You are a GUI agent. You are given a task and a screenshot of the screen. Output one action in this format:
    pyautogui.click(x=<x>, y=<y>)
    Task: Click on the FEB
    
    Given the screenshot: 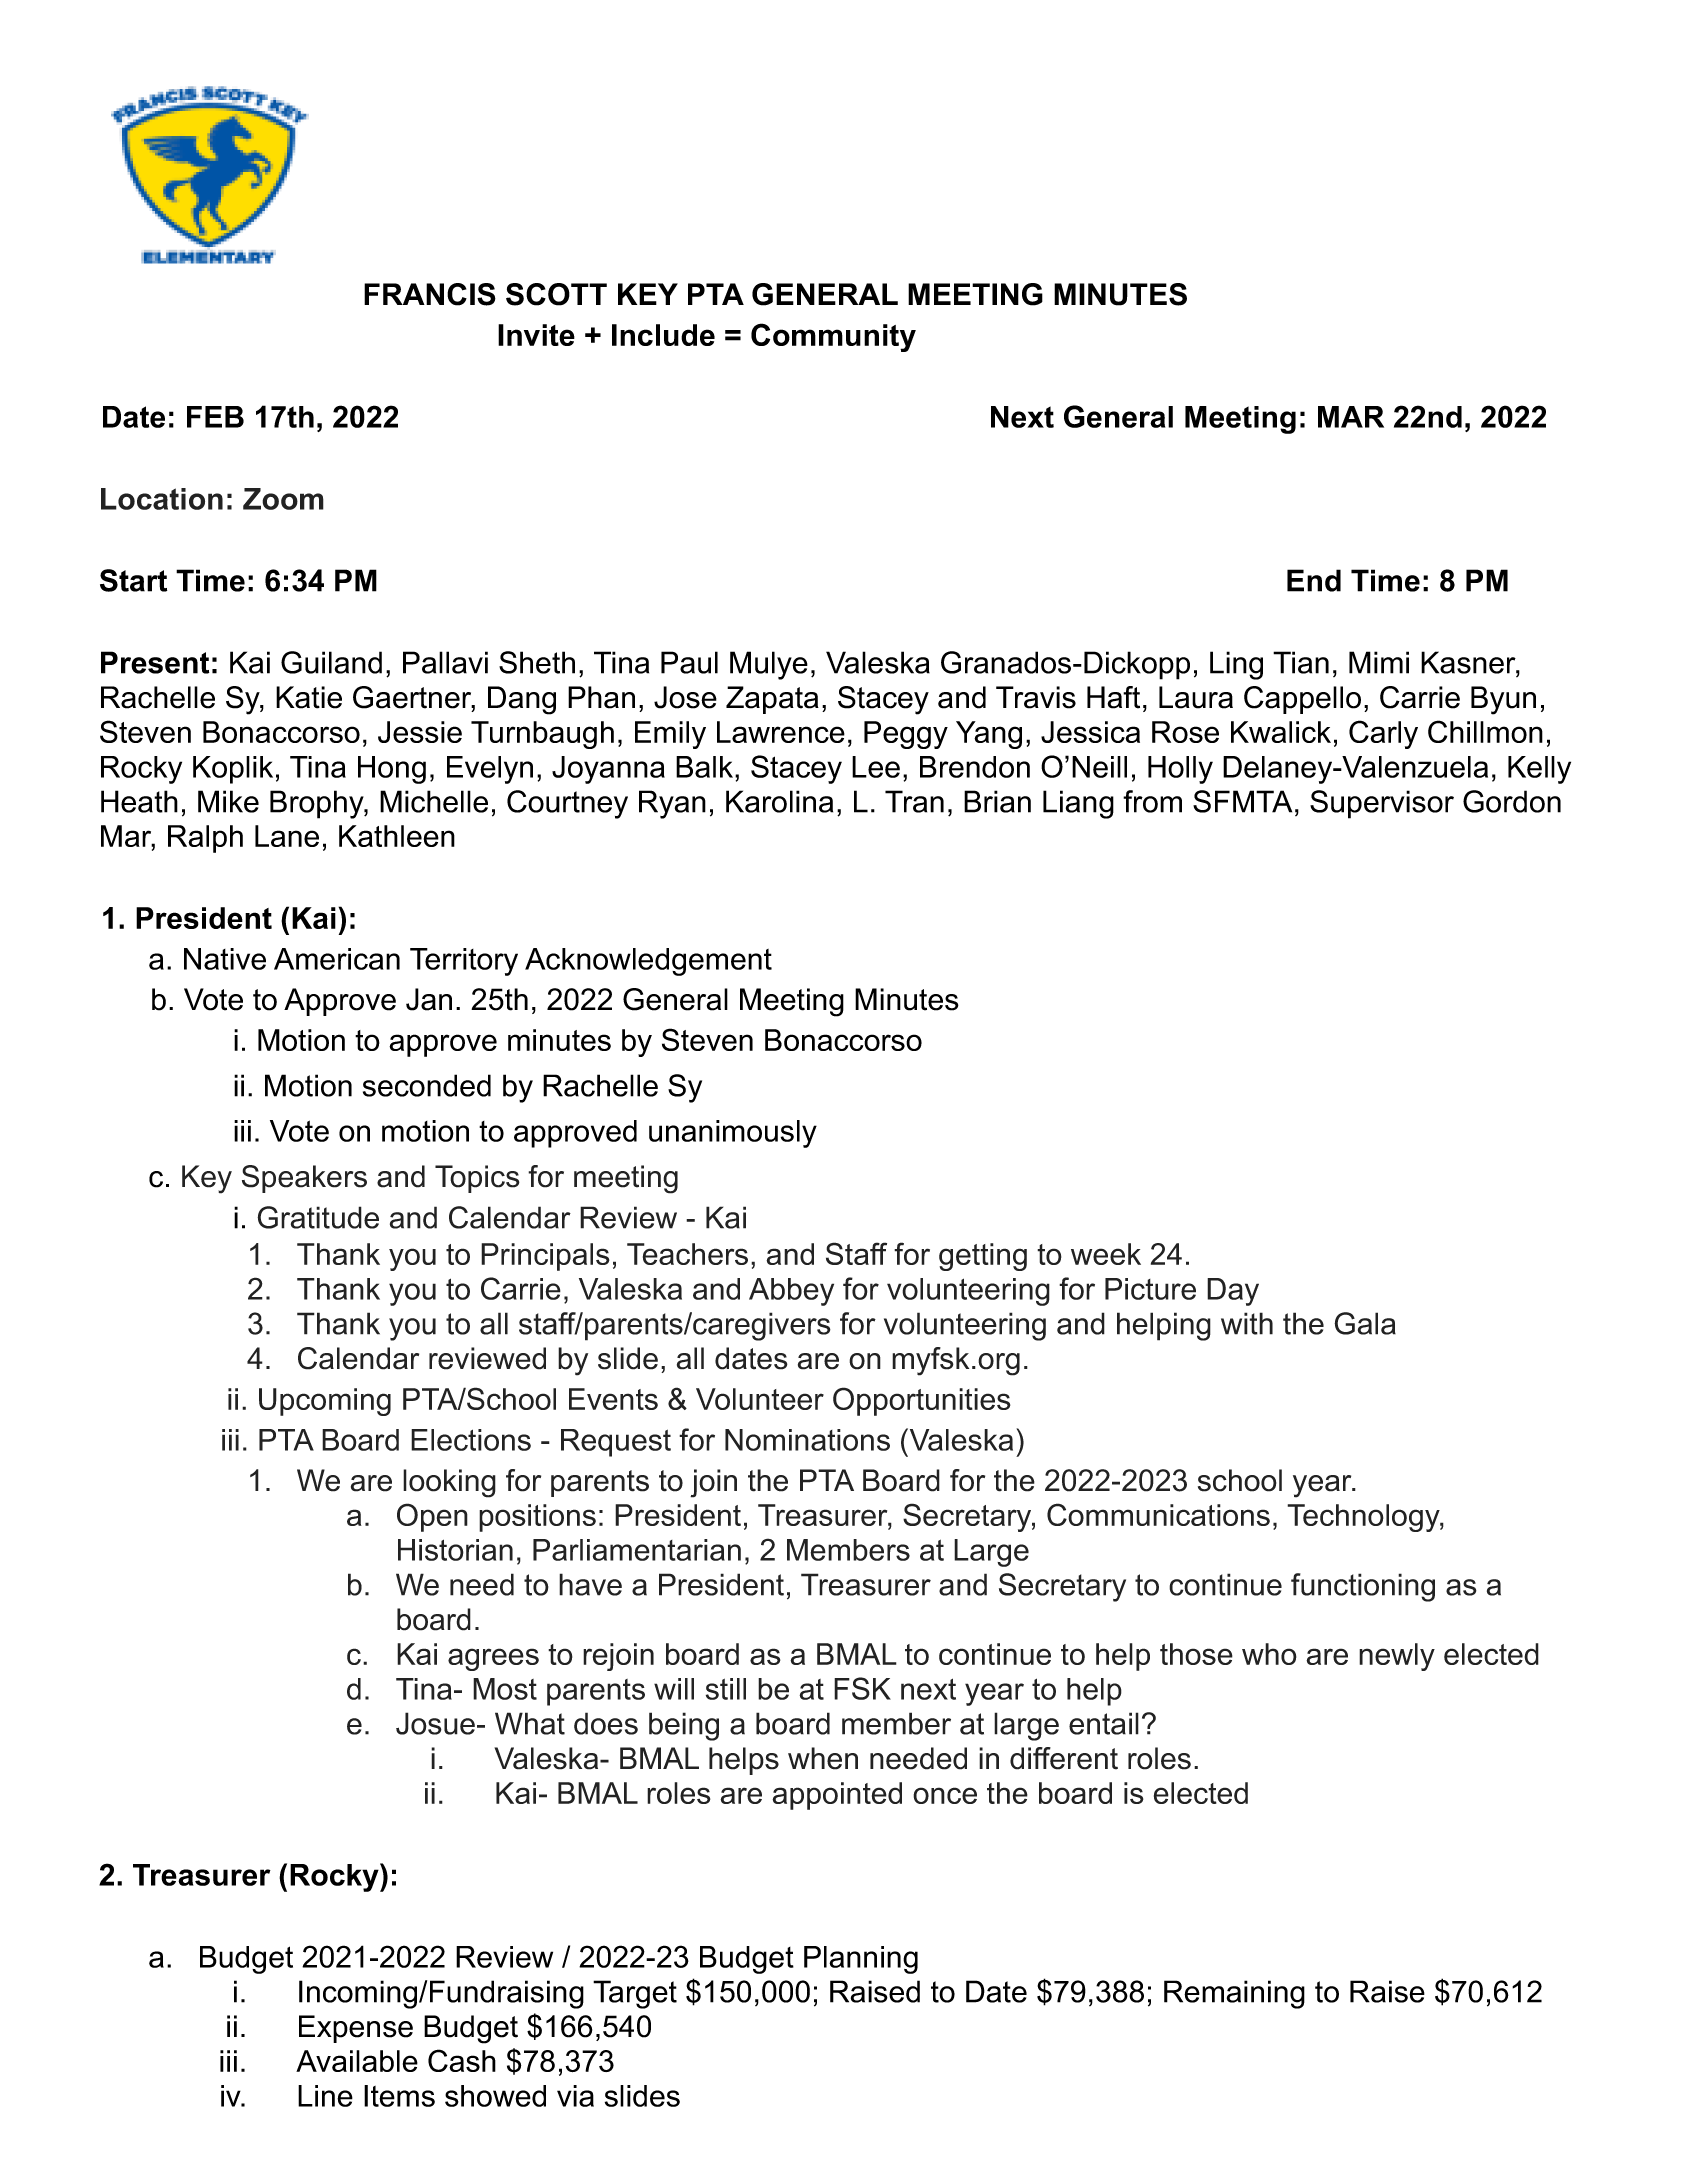 What is the action you would take?
    pyautogui.click(x=215, y=417)
